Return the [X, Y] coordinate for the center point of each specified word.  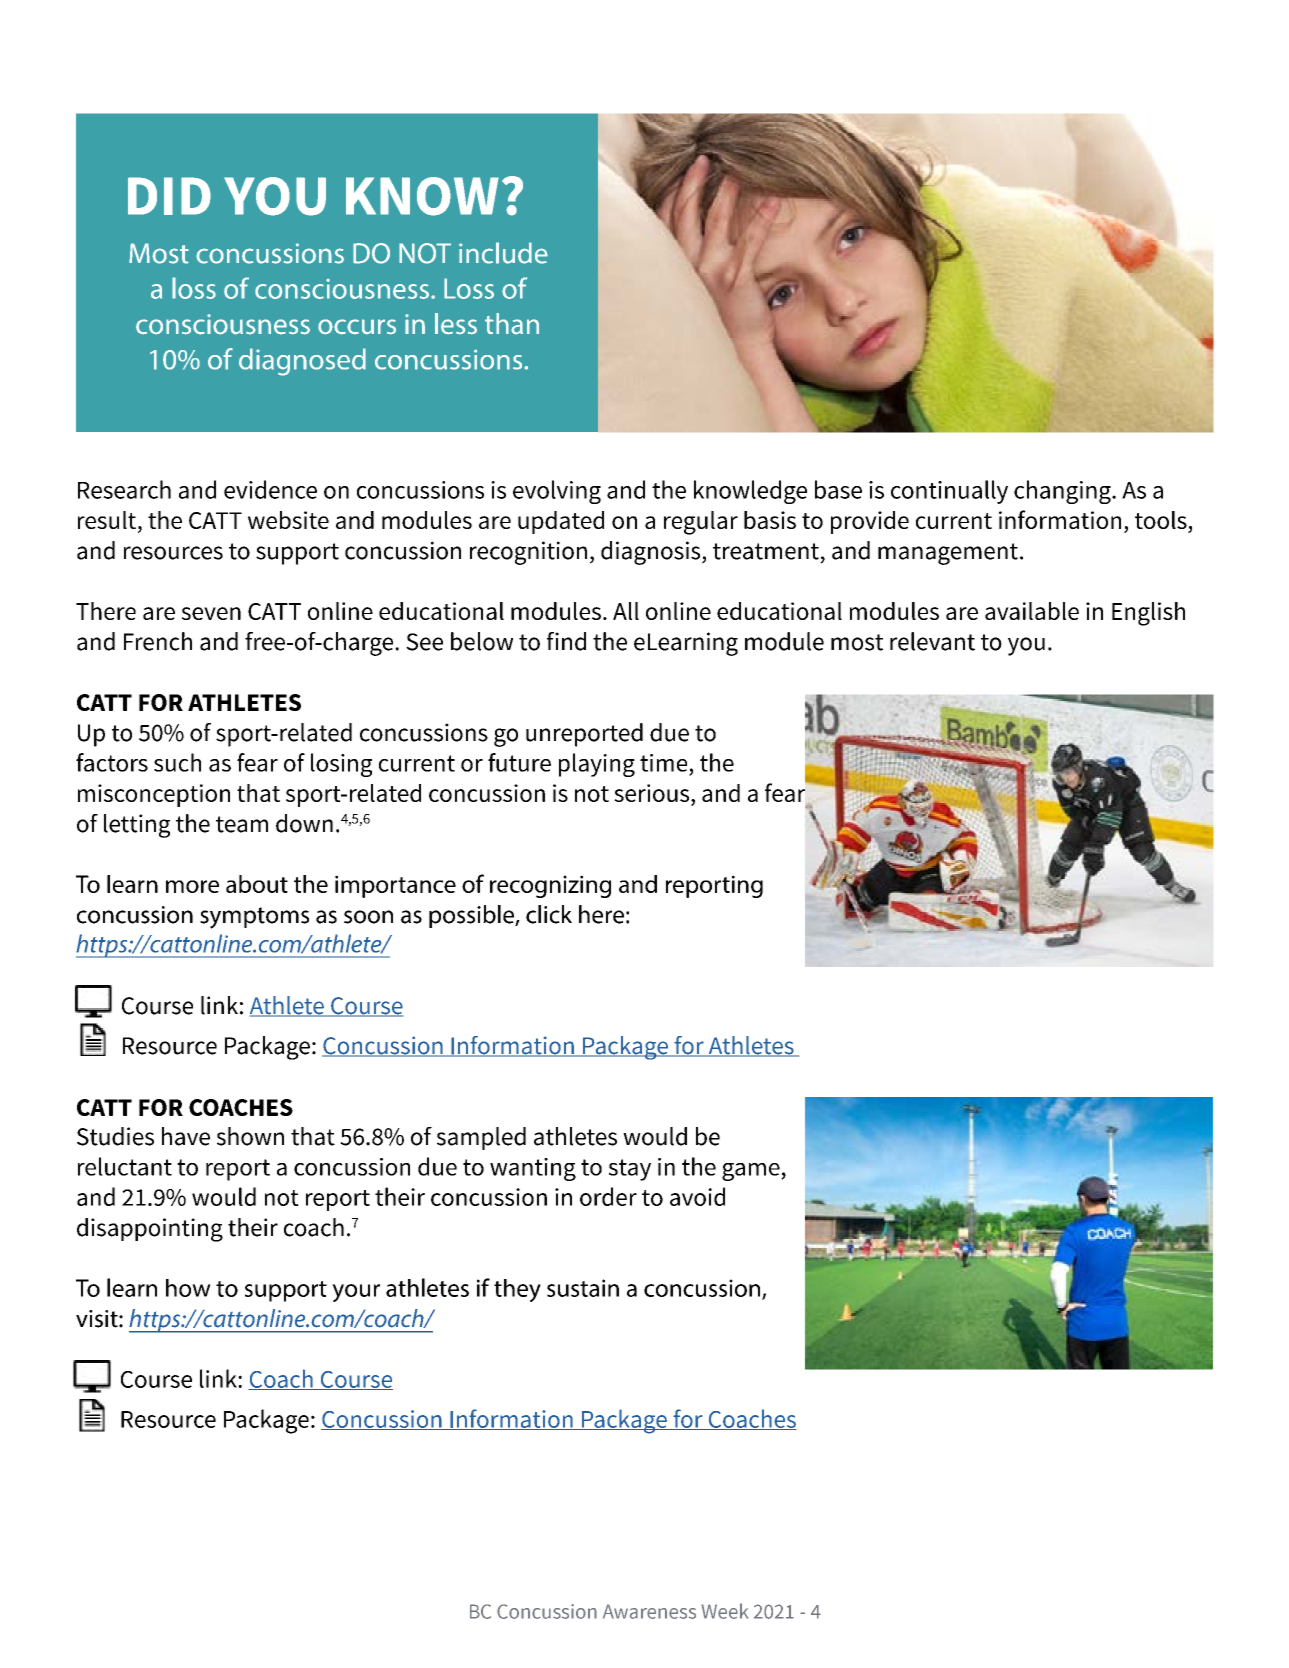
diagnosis [652, 553]
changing [1063, 492]
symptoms [254, 918]
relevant [932, 641]
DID [169, 196]
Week [724, 1611]
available [1032, 611]
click [549, 914]
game [752, 1172]
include [503, 253]
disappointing [150, 1230]
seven [211, 613]
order [608, 1196]
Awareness [649, 1611]
